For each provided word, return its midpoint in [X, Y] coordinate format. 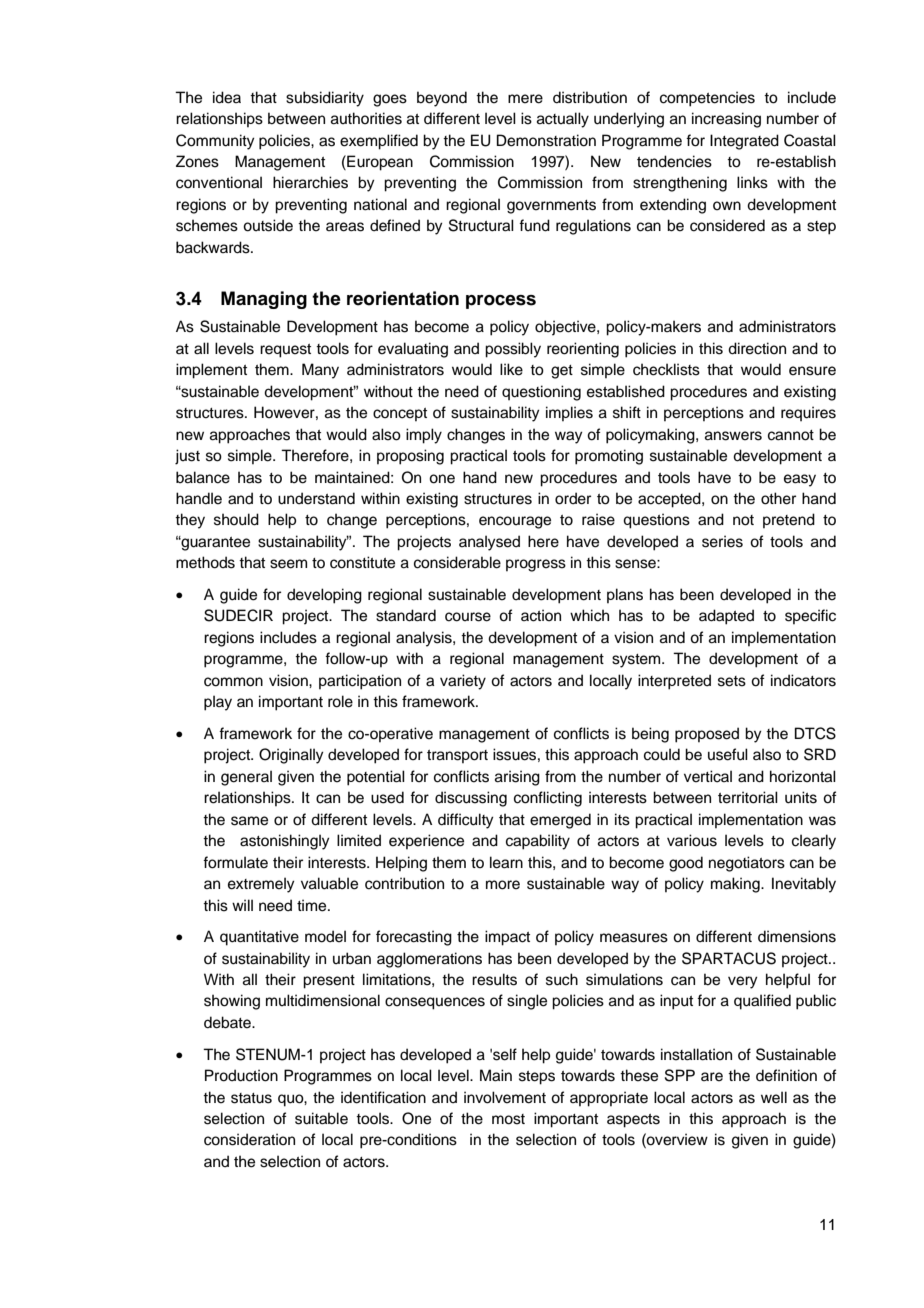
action [541, 615]
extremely [261, 885]
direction [757, 348]
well [774, 1097]
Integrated [744, 142]
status [251, 1098]
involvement [505, 1097]
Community [215, 142]
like [511, 369]
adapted [726, 617]
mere [525, 99]
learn [506, 862]
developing [324, 596]
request [285, 351]
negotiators [747, 864]
